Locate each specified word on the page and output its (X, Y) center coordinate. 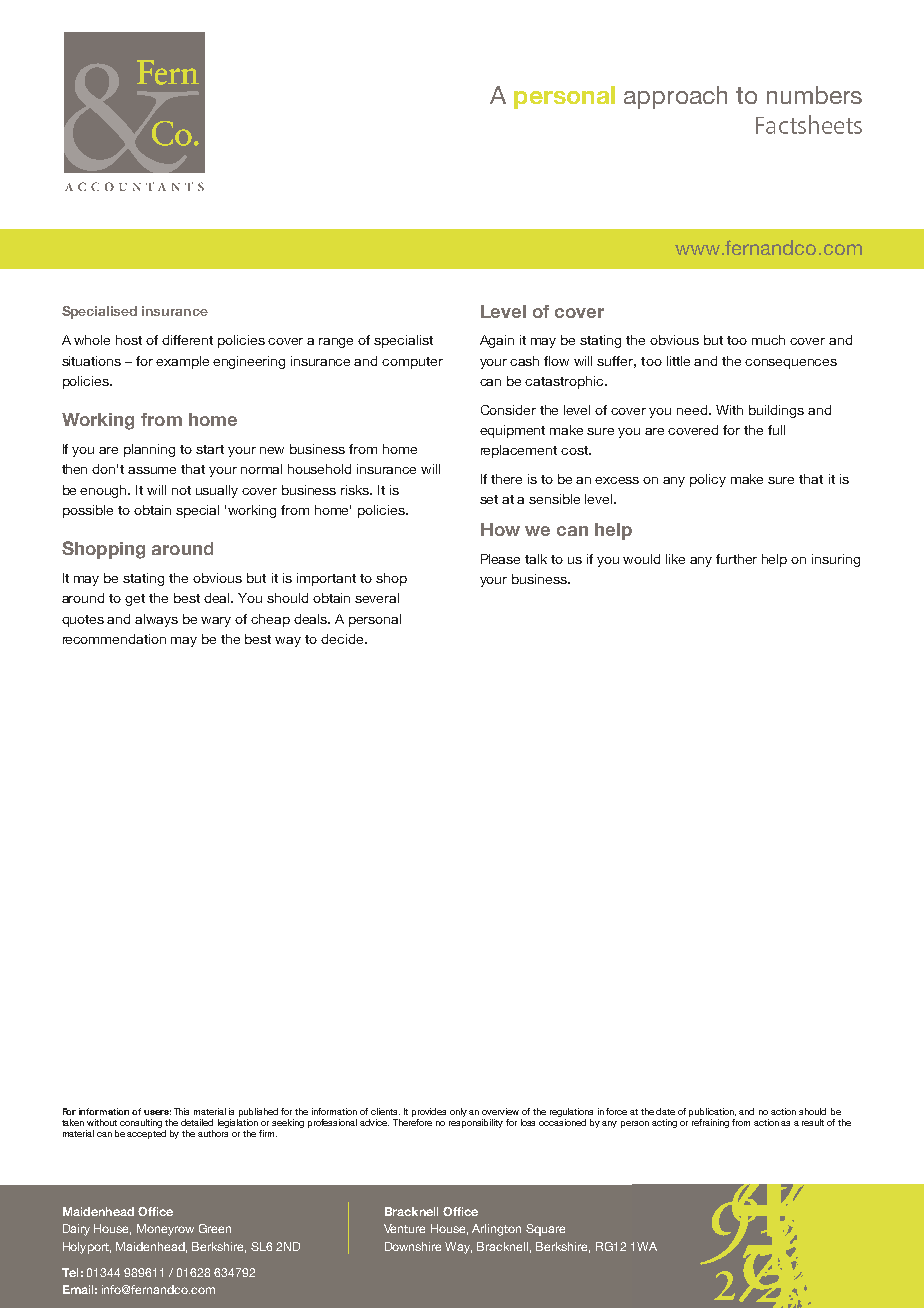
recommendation (114, 639)
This (181, 1111)
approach (675, 97)
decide (343, 639)
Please (500, 559)
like (675, 559)
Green (215, 1228)
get (135, 600)
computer (412, 363)
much (768, 340)
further (736, 559)
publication (712, 1112)
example (182, 362)
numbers (814, 95)
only (458, 1112)
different (187, 340)
